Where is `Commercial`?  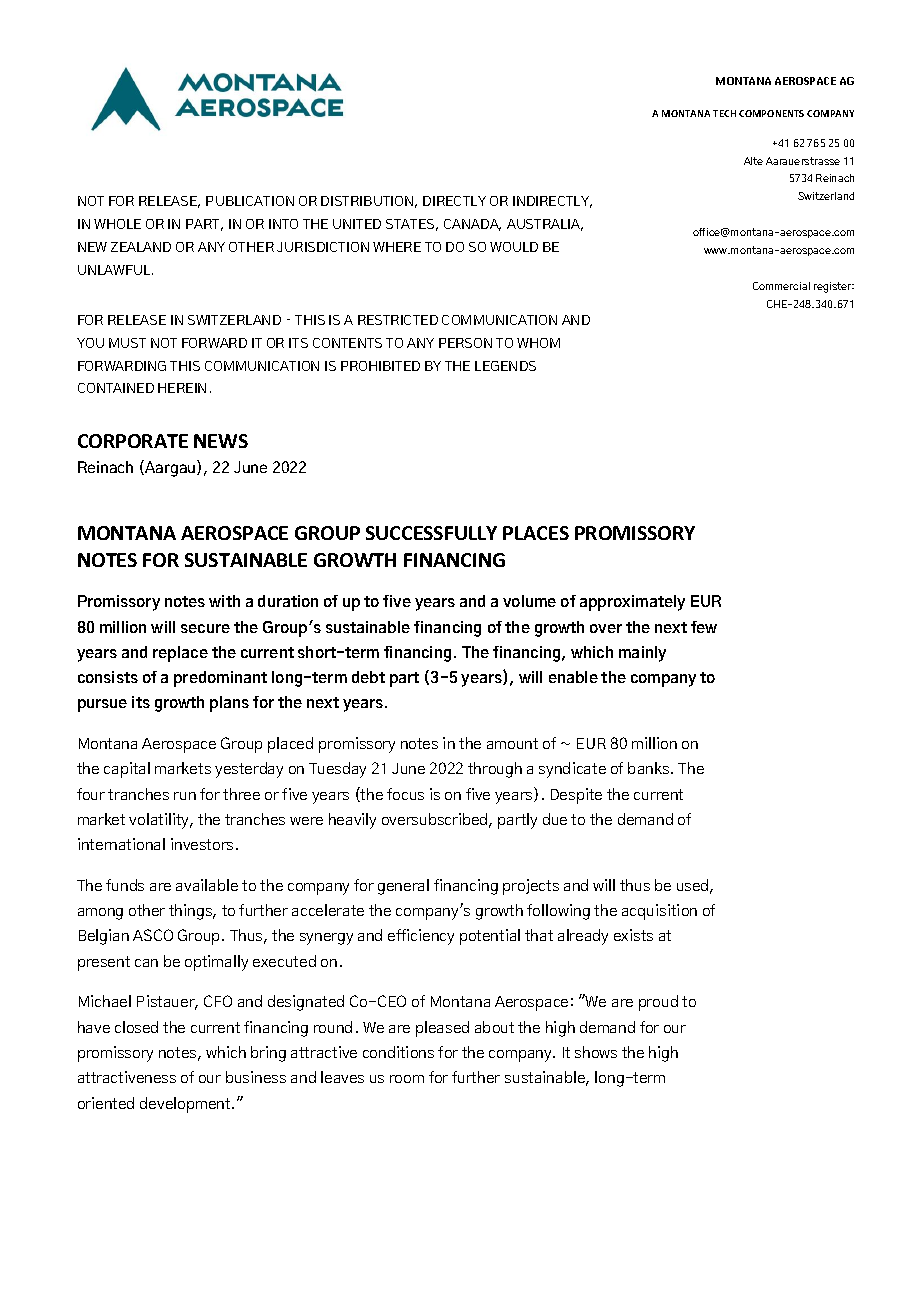
Commercial is located at coordinates (781, 286).
